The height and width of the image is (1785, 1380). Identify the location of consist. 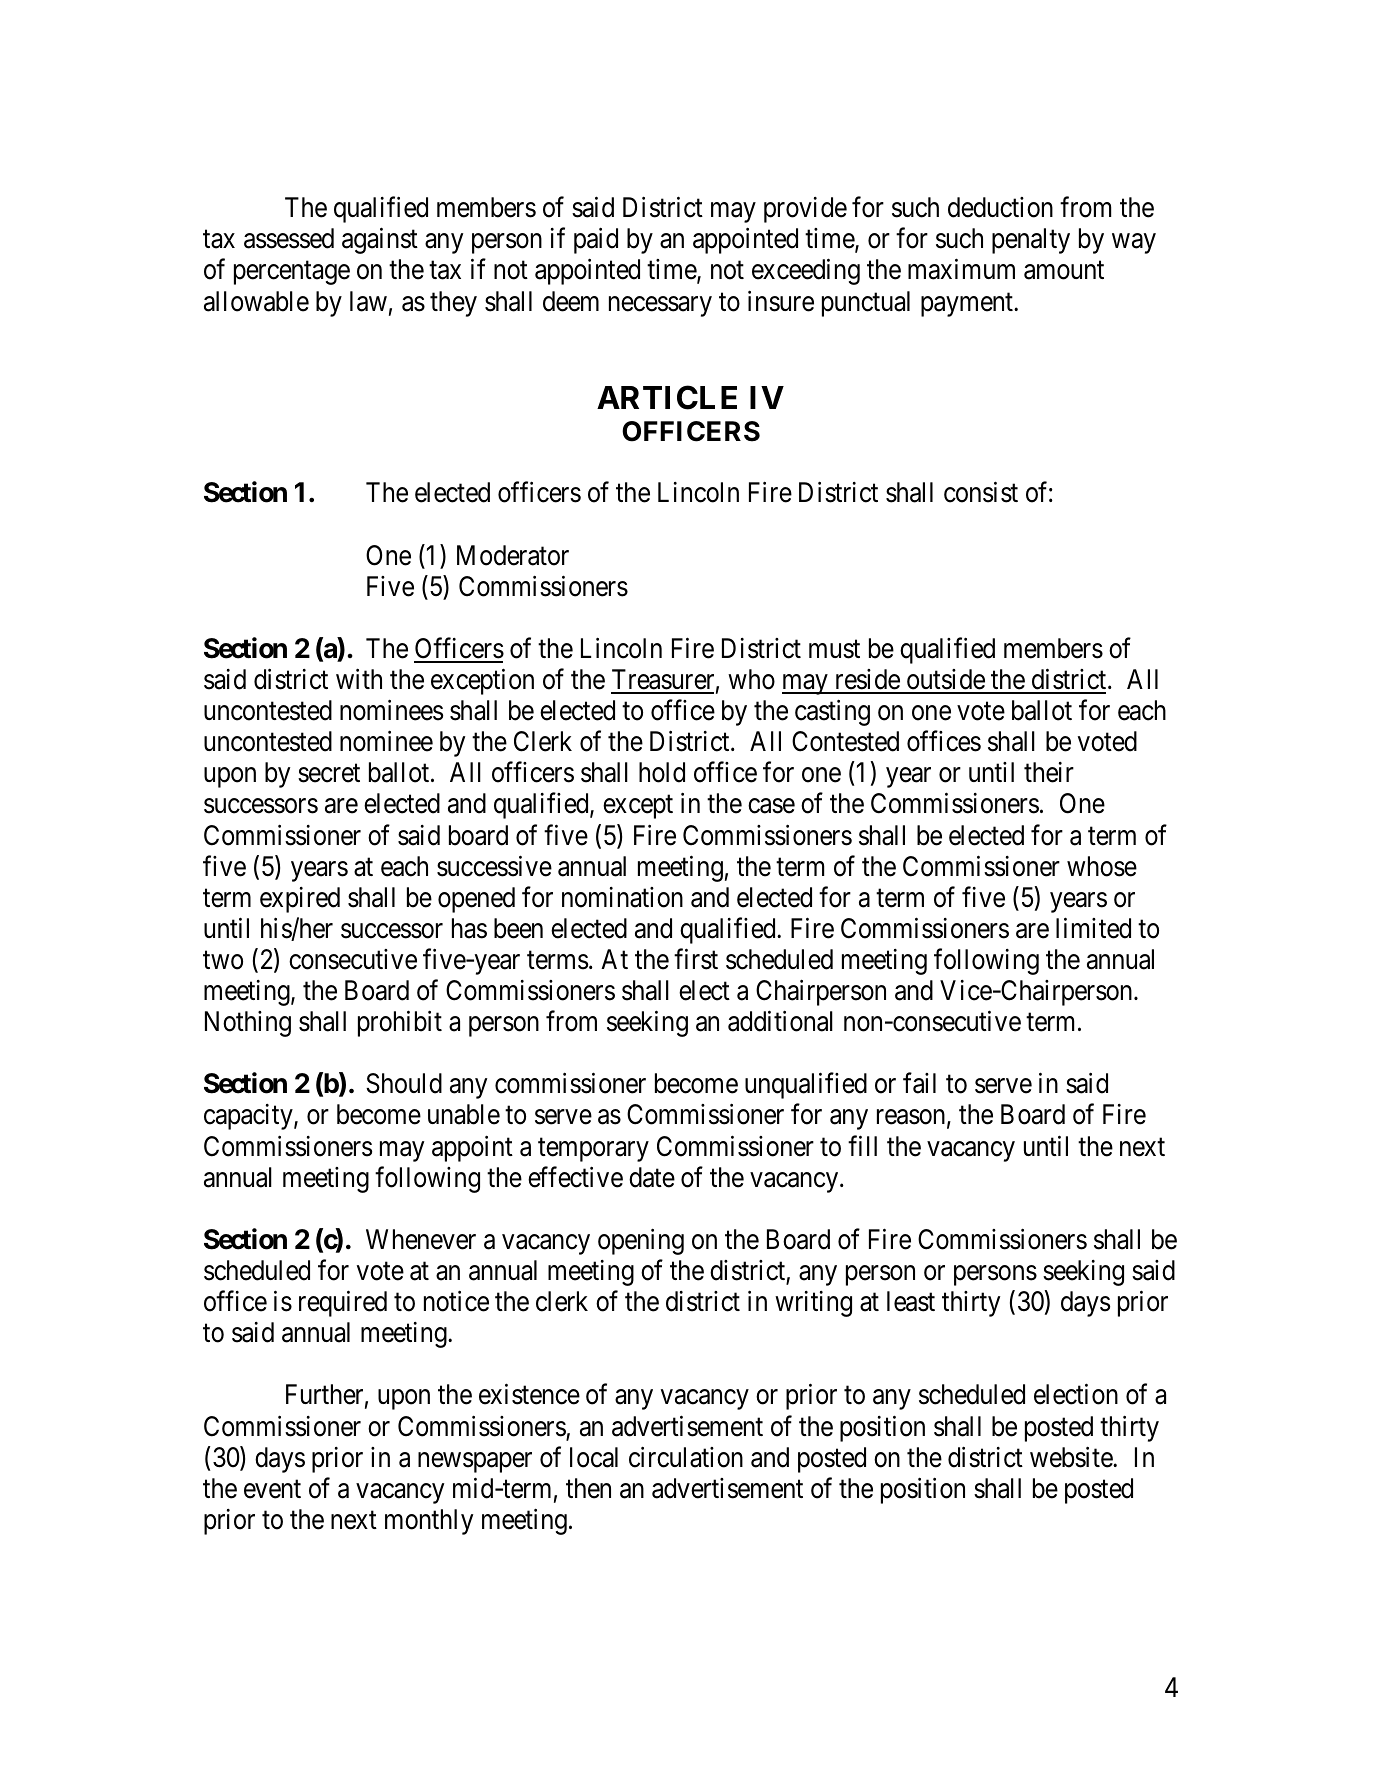
(981, 492).
